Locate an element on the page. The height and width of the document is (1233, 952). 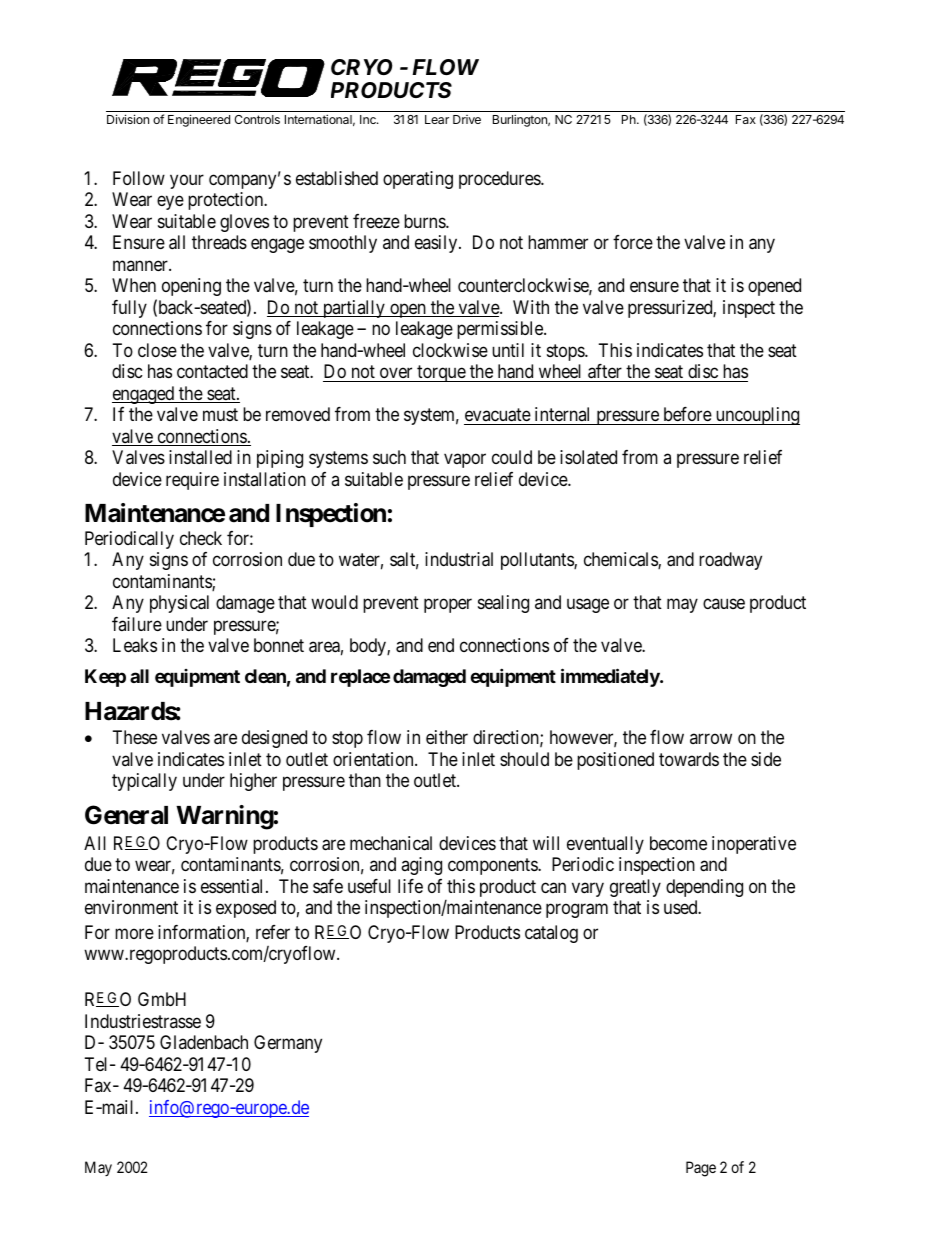
cause is located at coordinates (724, 604).
